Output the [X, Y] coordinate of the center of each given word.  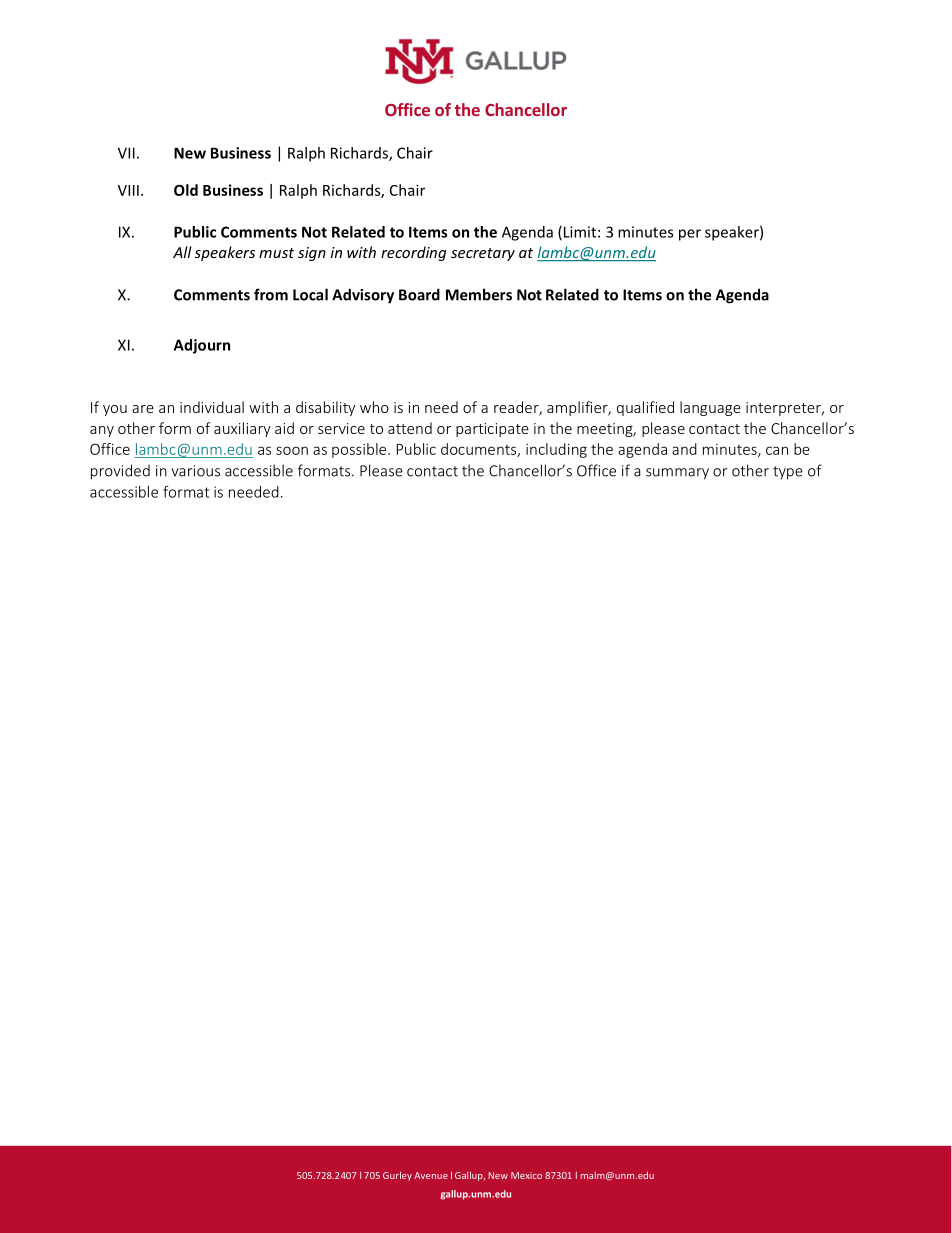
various [195, 471]
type [788, 473]
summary [677, 474]
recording [413, 253]
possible [360, 450]
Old [186, 190]
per [690, 235]
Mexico [526, 1175]
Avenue [431, 1175]
